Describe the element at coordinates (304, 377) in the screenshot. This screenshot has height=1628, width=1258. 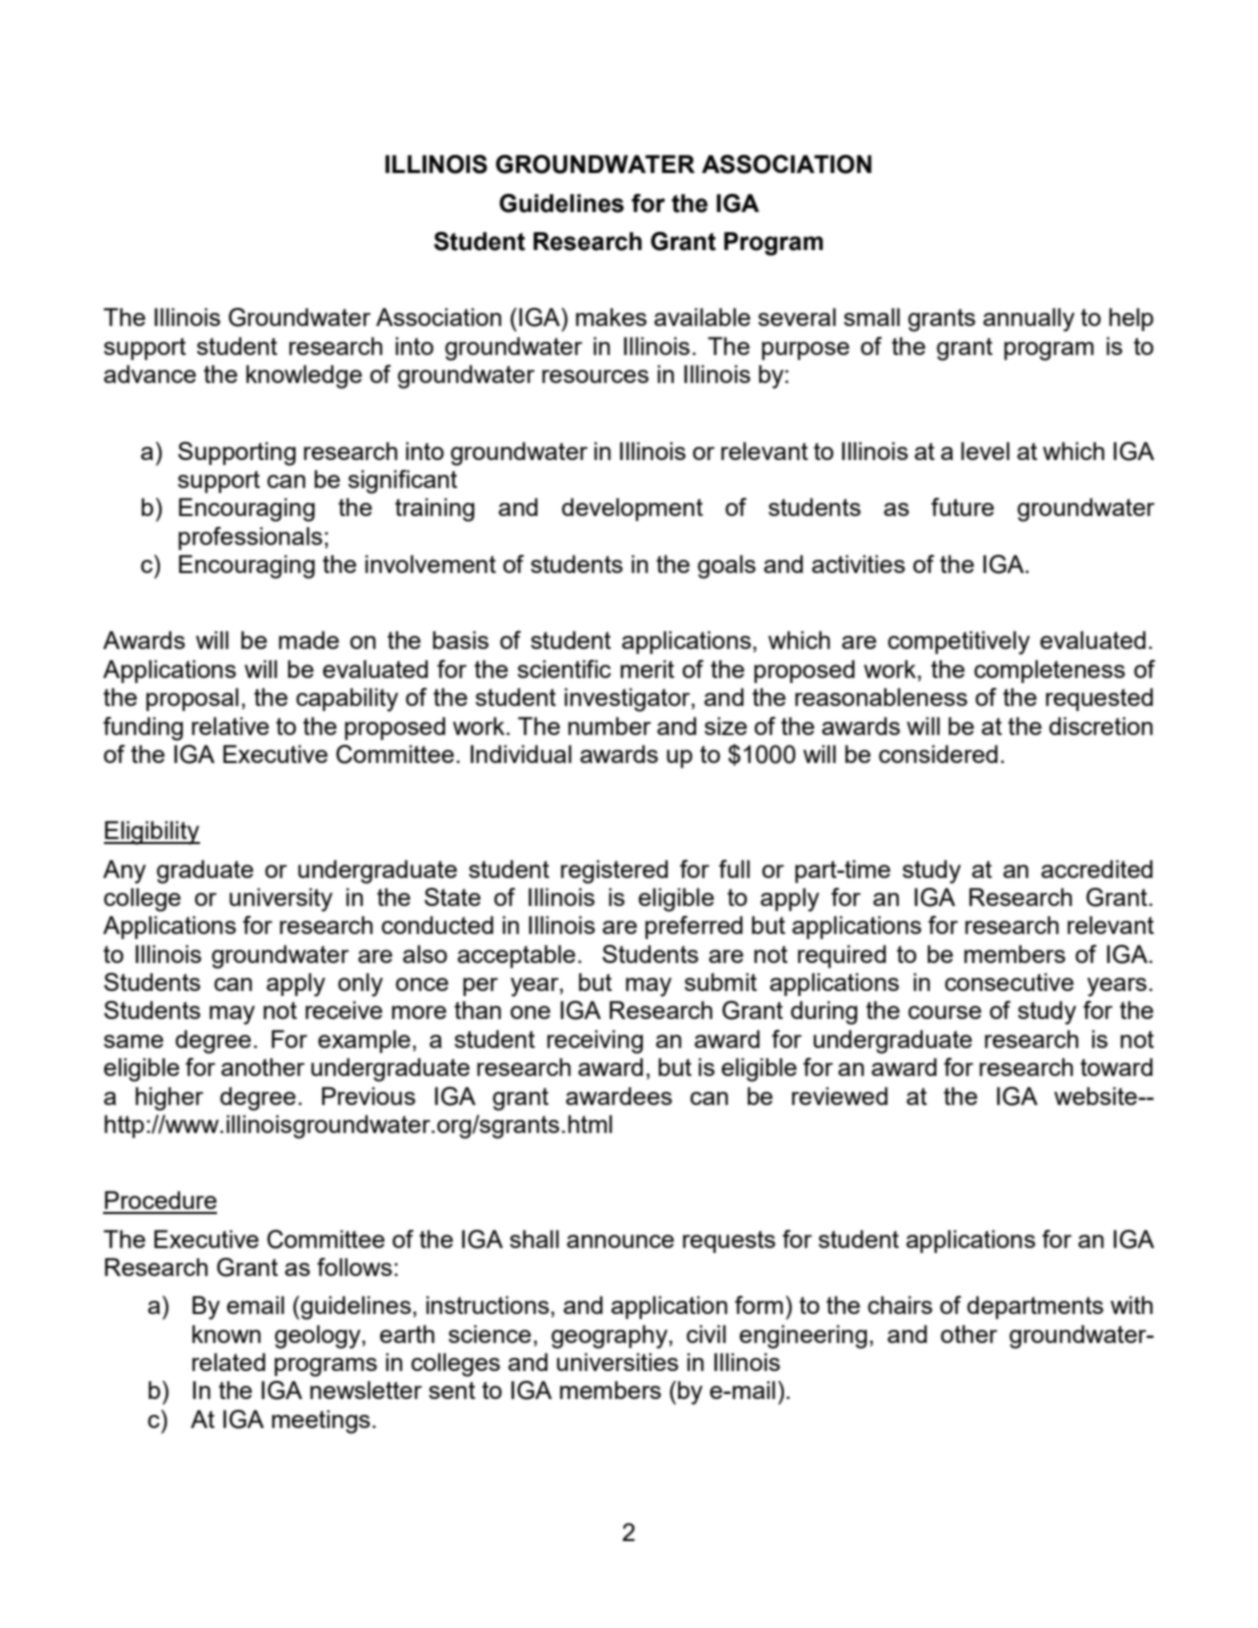
I see `knowledge` at that location.
